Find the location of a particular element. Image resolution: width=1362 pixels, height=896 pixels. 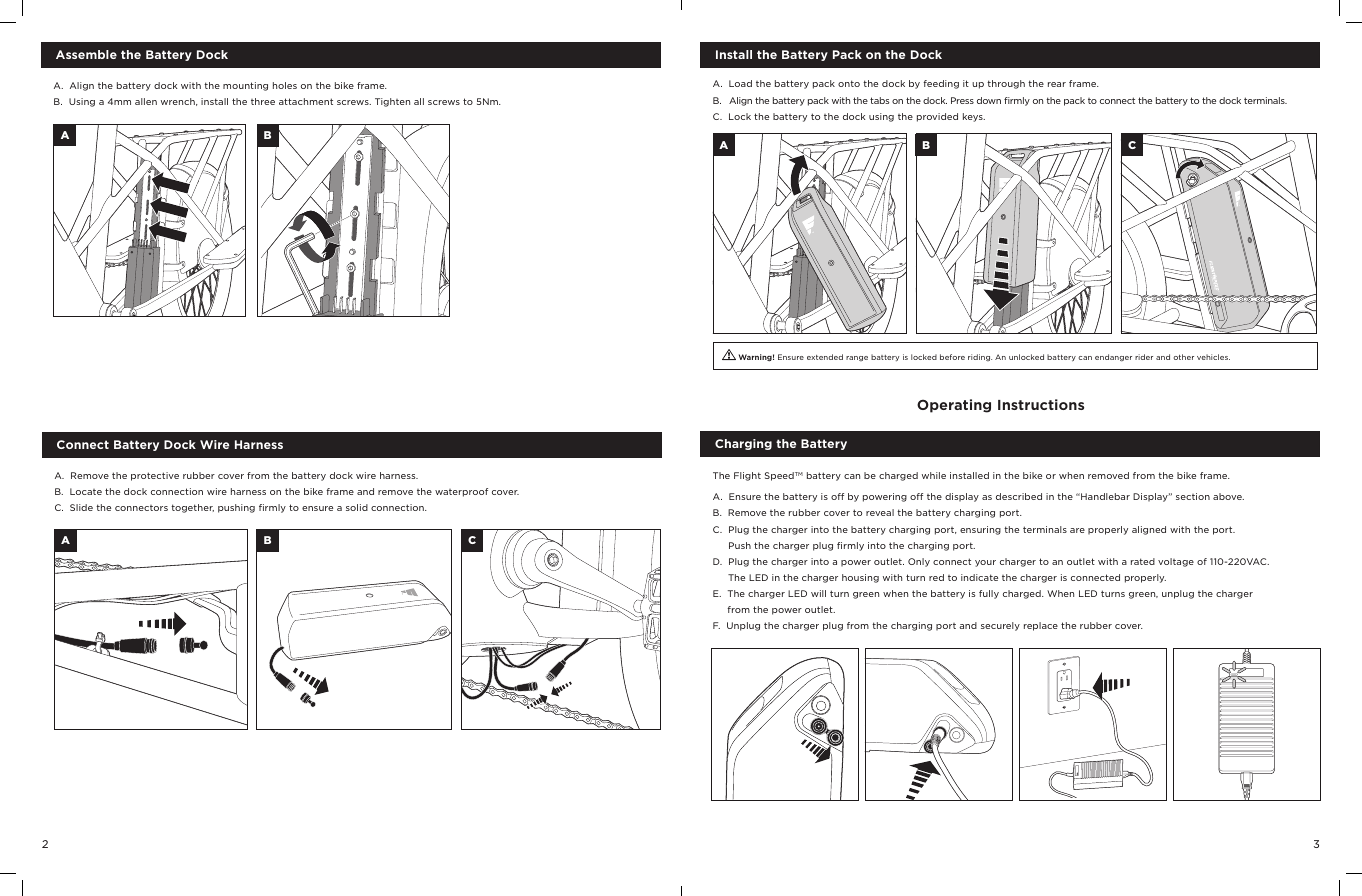

endanger is located at coordinates (1113, 358).
